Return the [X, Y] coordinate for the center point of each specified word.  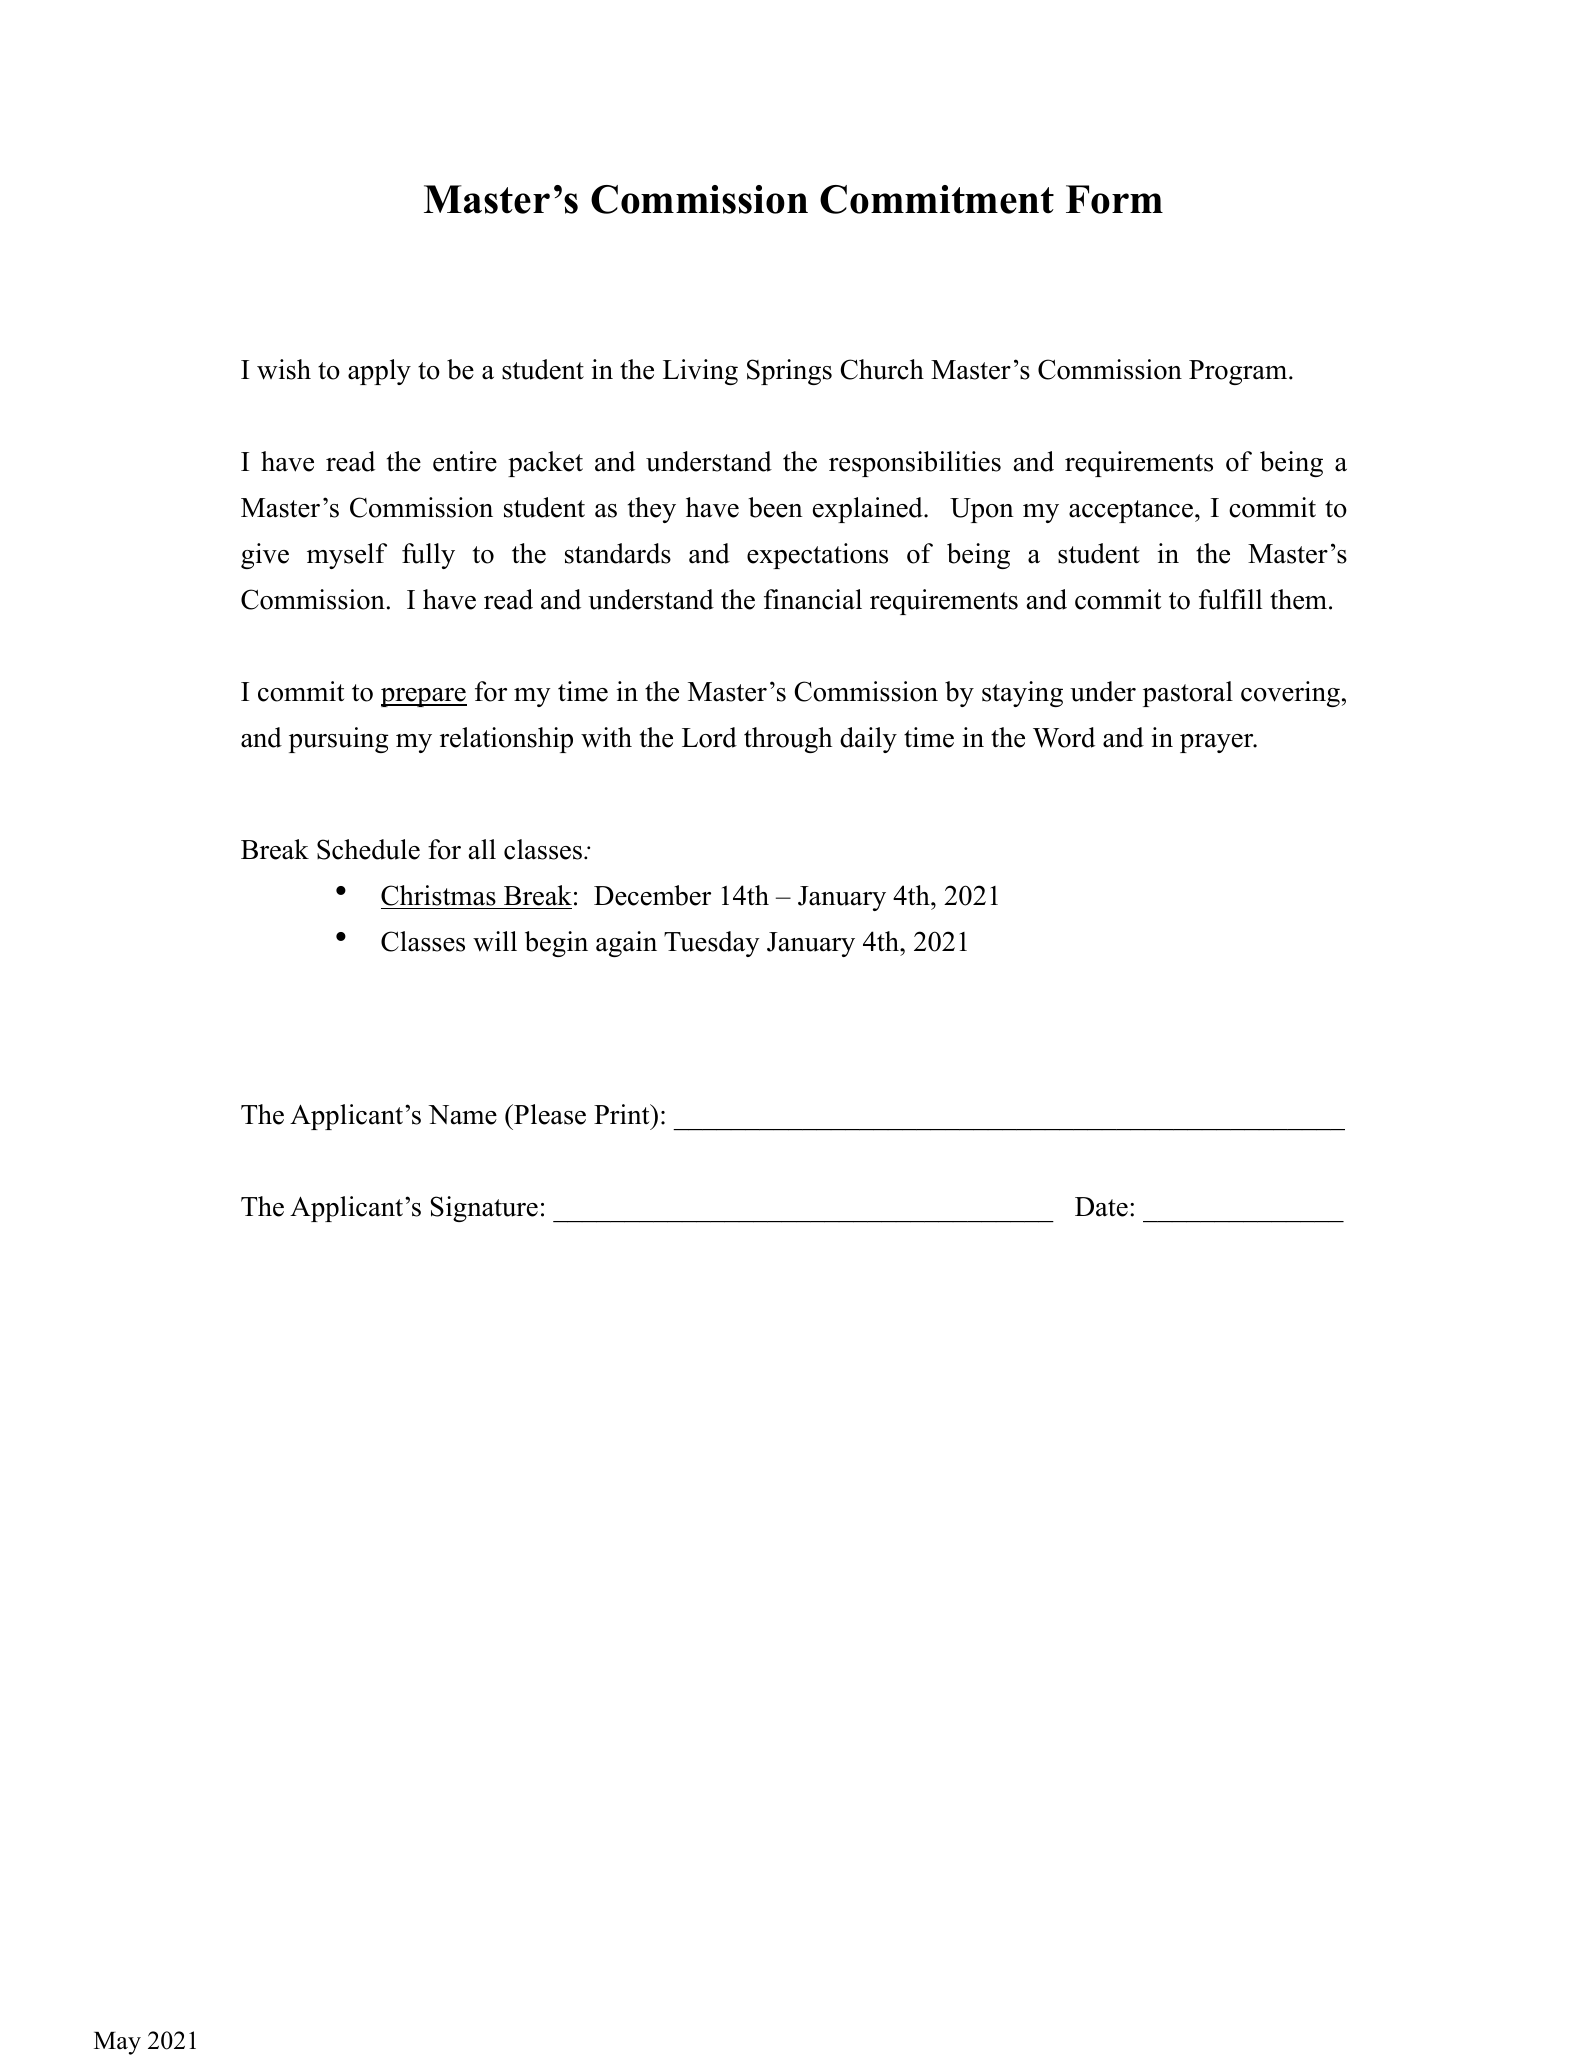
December [652, 895]
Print [623, 1114]
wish [284, 369]
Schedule [368, 849]
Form [1114, 199]
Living [700, 372]
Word [1064, 737]
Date [1101, 1207]
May [117, 2043]
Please [549, 1114]
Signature [484, 1209]
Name [462, 1115]
